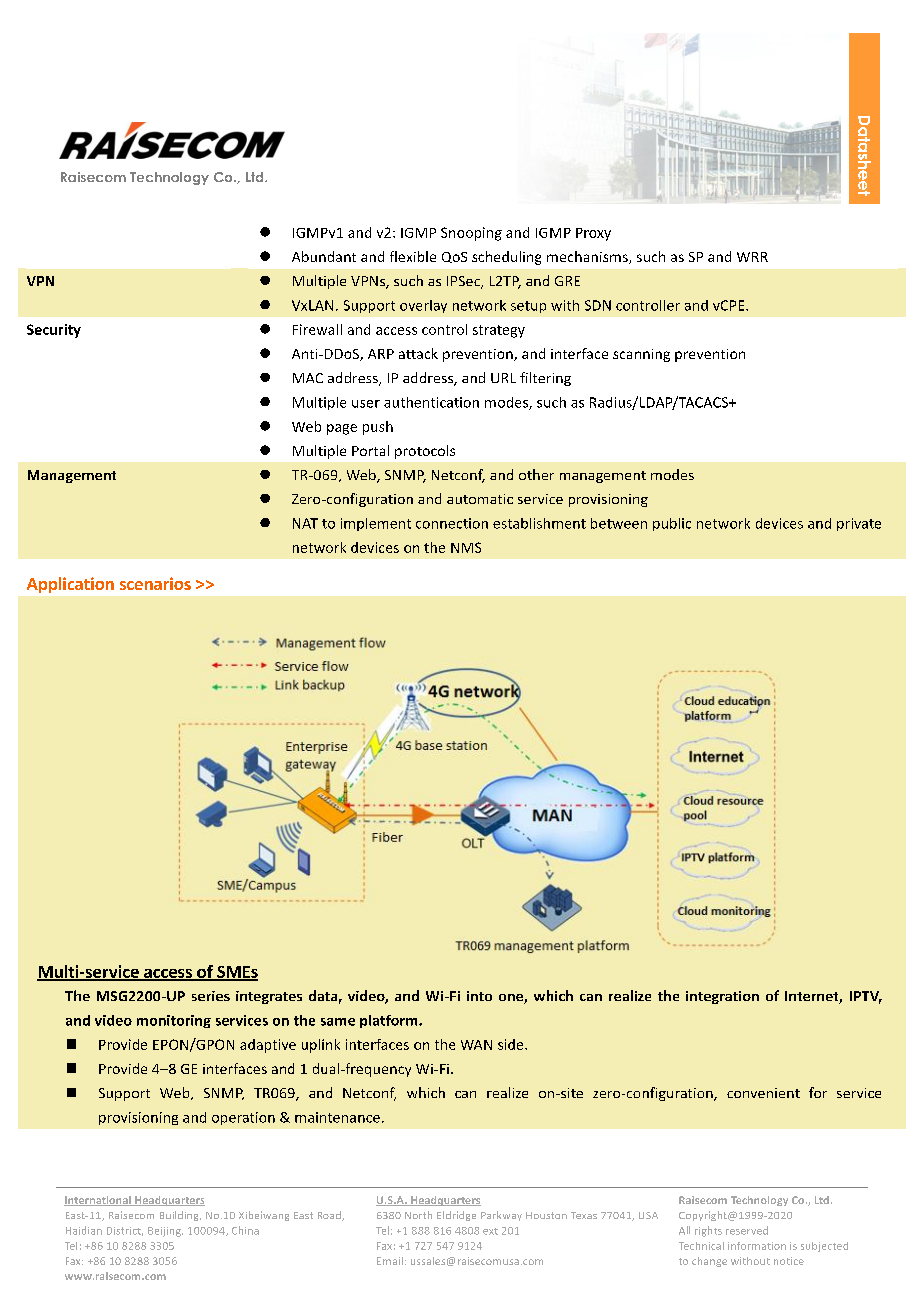 This screenshot has width=924, height=1308. Describe the element at coordinates (672, 524) in the screenshot. I see `public` at that location.
